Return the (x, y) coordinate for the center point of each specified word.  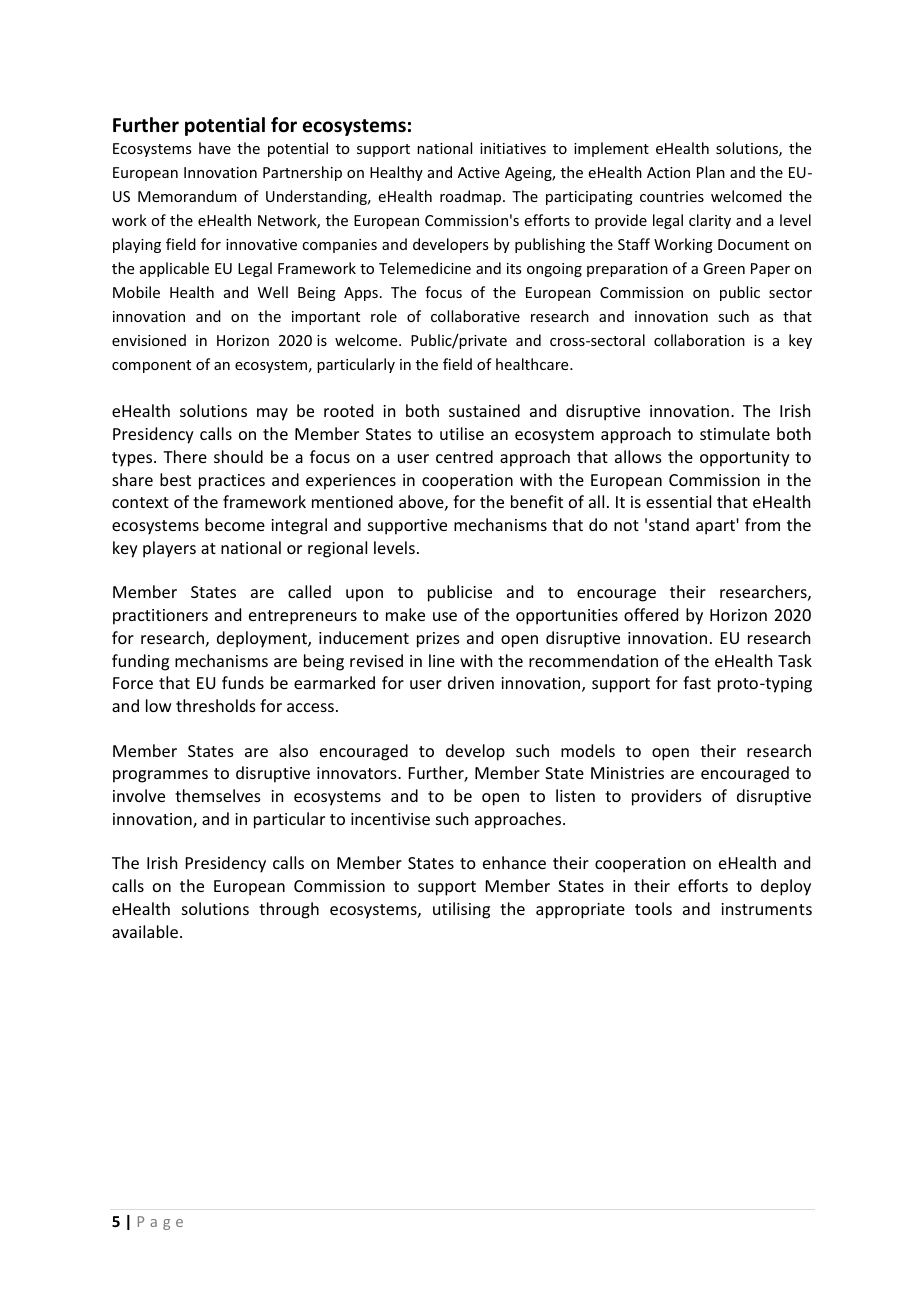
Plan (711, 172)
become (235, 524)
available (146, 931)
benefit (537, 501)
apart (716, 527)
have (215, 148)
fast (697, 682)
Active (479, 172)
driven (471, 682)
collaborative (475, 316)
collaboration (699, 340)
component (151, 366)
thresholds (216, 705)
